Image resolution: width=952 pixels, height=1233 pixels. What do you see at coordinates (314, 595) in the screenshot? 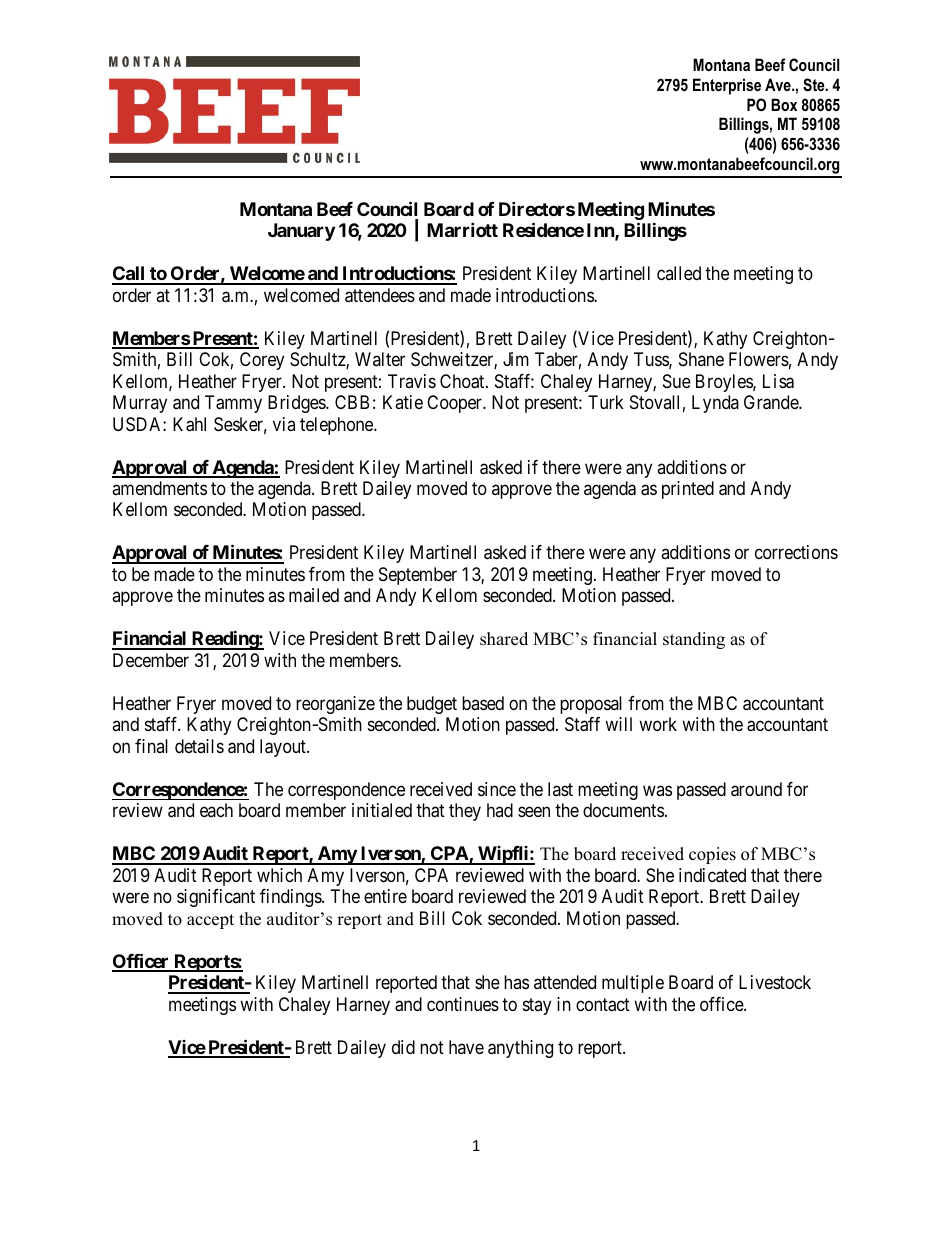
I see `mailed` at bounding box center [314, 595].
